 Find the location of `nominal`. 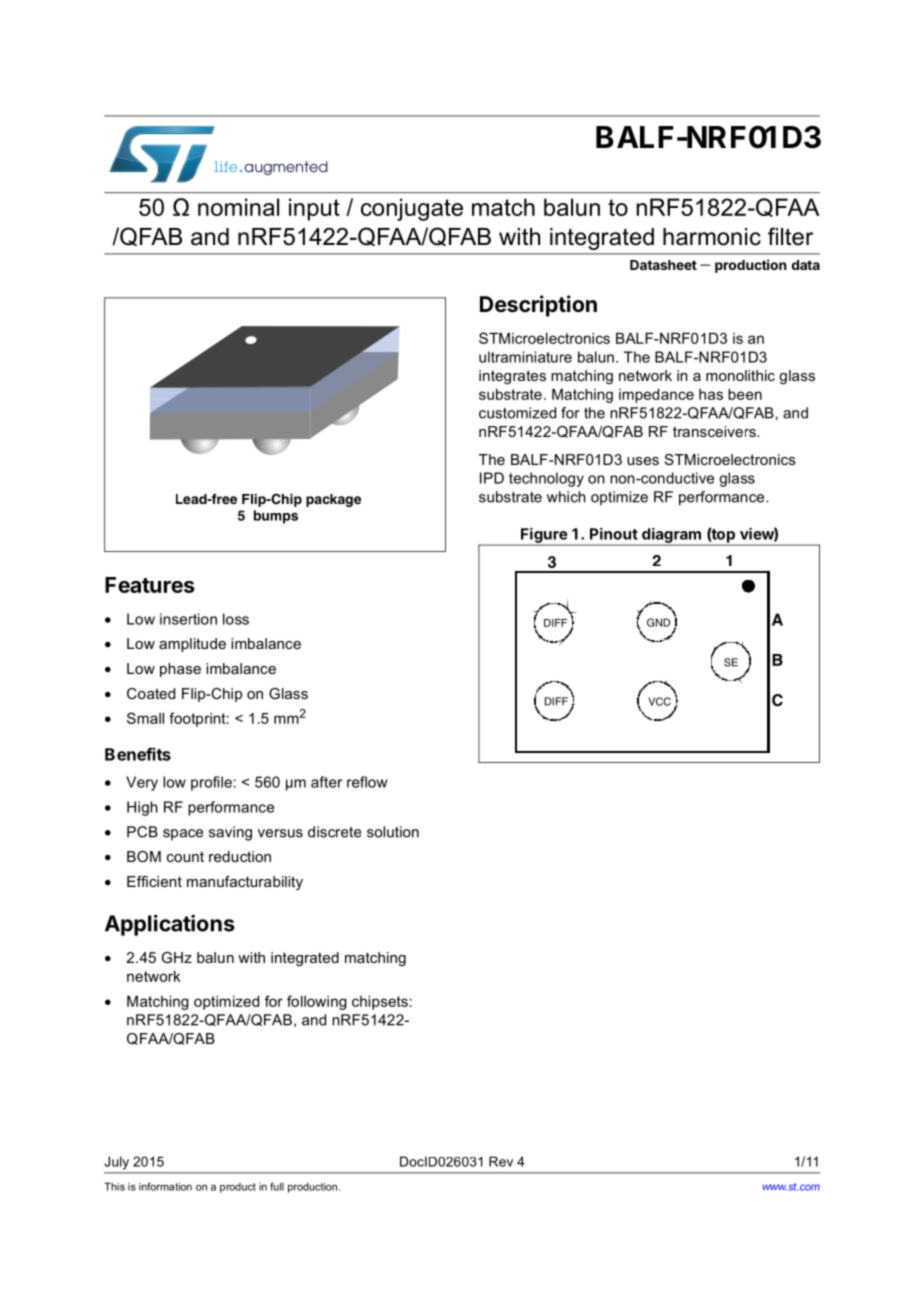

nominal is located at coordinates (238, 207).
